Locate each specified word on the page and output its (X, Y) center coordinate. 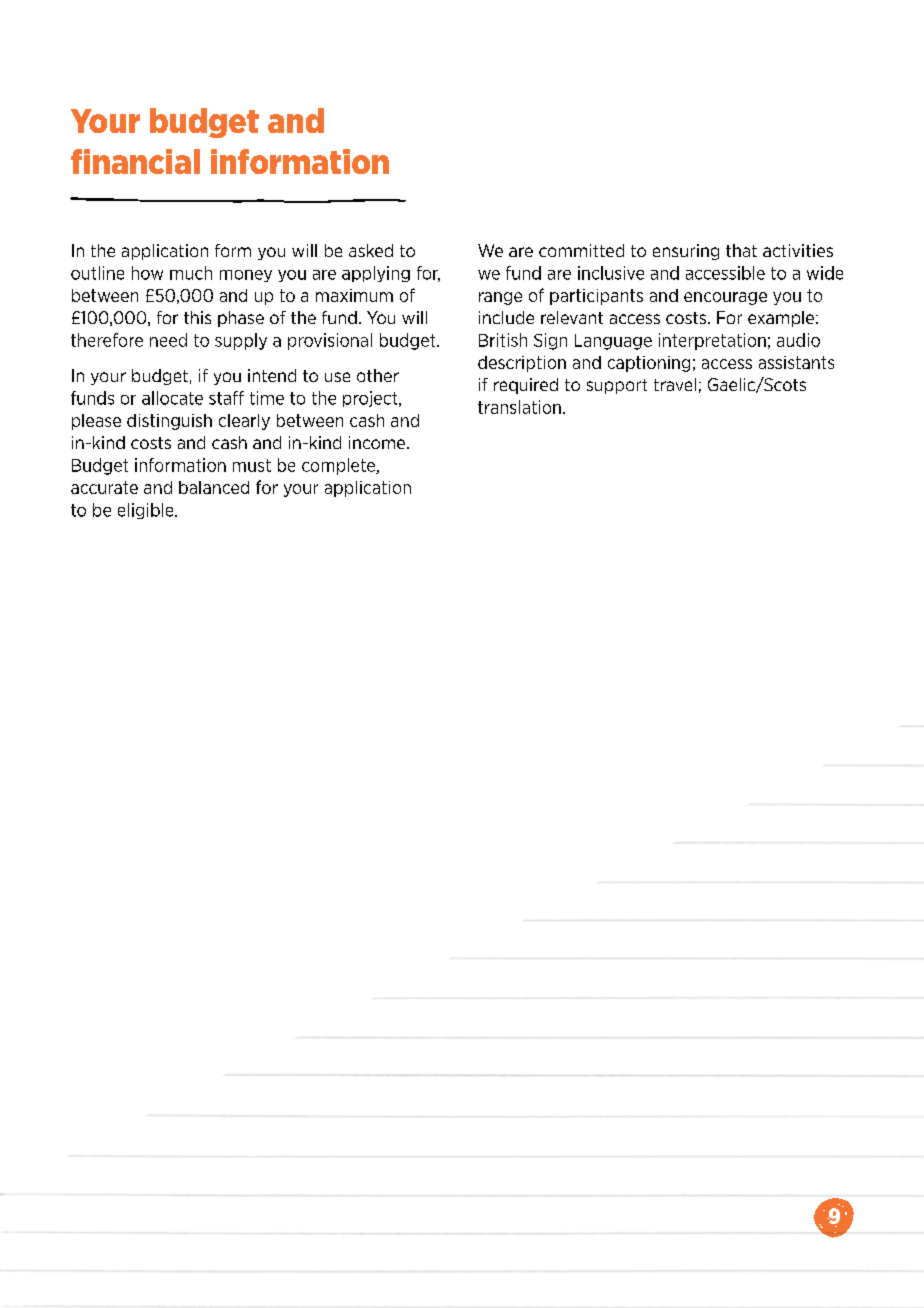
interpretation (712, 341)
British (503, 340)
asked (371, 250)
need (168, 340)
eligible (147, 511)
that (741, 250)
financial (135, 161)
